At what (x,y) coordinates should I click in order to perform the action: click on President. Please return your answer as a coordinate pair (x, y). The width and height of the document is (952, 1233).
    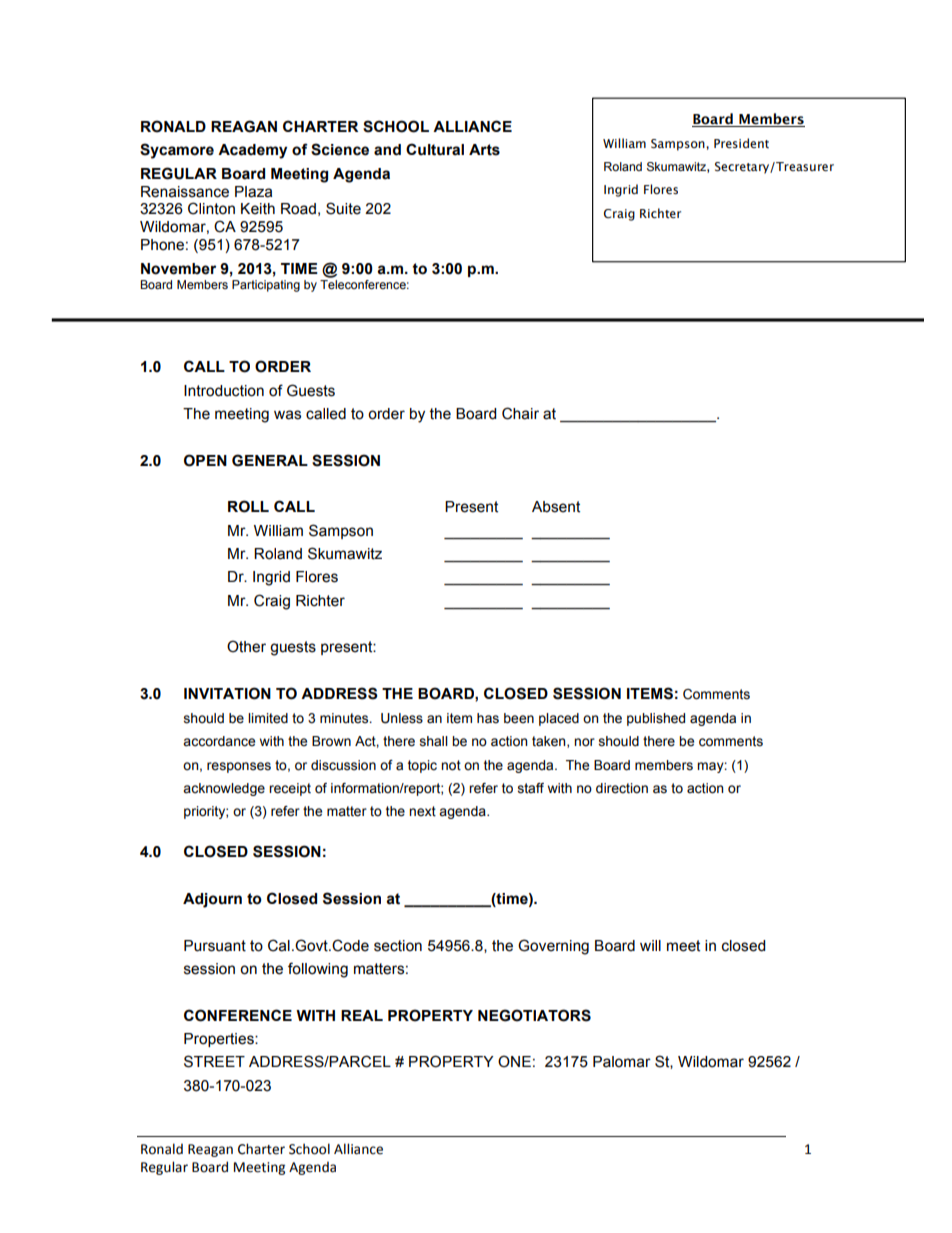
    Looking at the image, I should click on (741, 143).
